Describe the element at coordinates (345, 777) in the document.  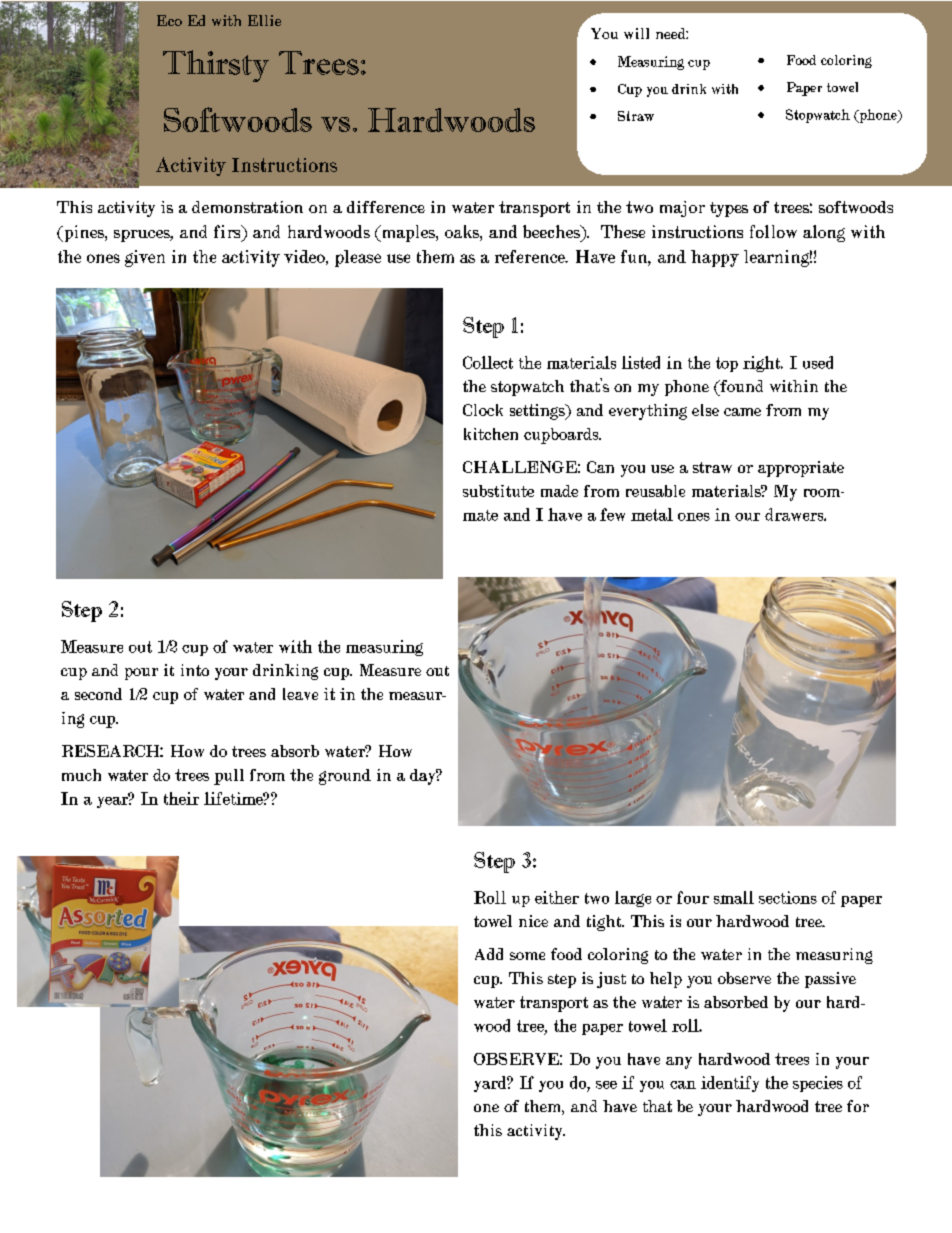
I see `ground` at that location.
